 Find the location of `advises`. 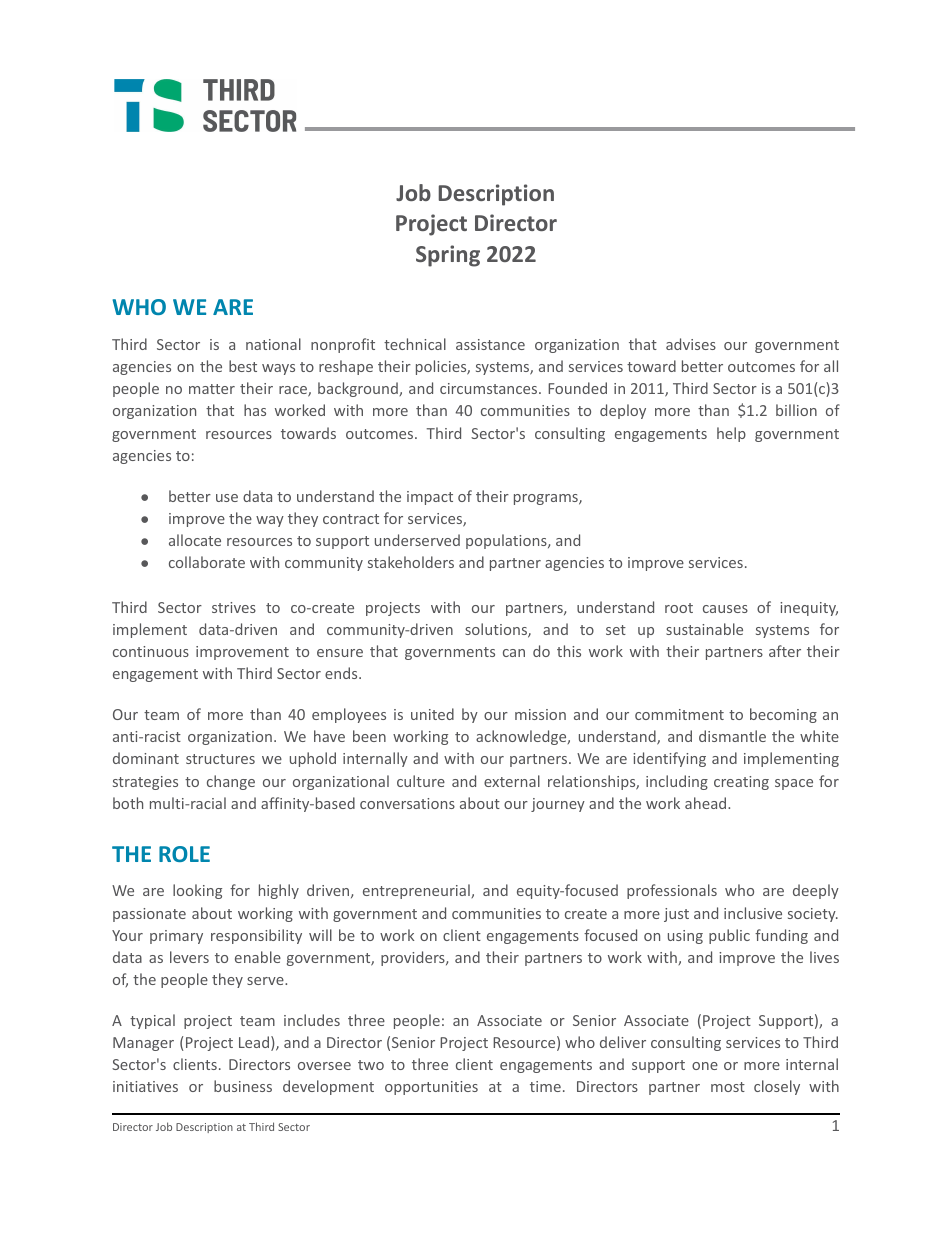

advises is located at coordinates (691, 344).
